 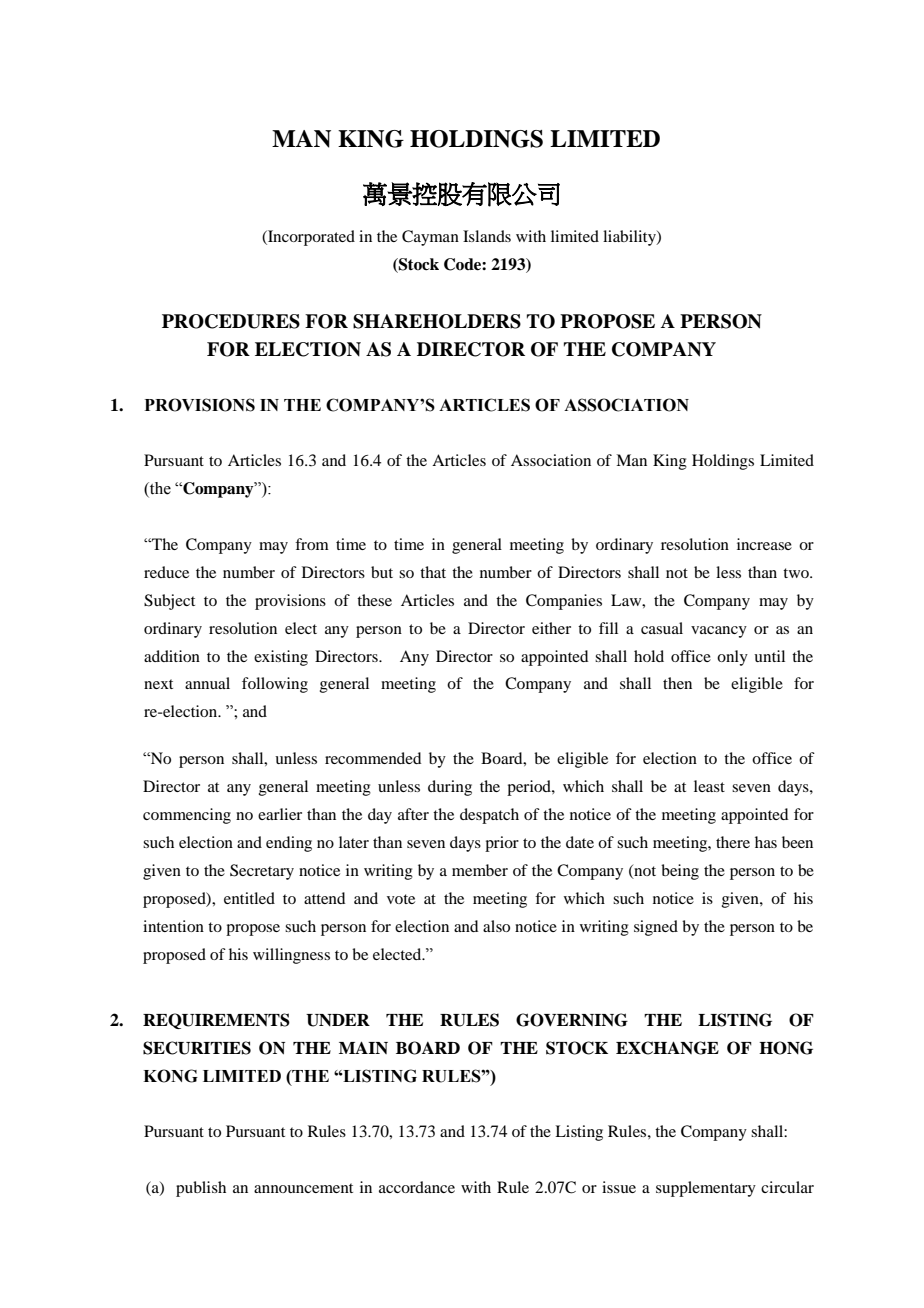 I want to click on increase, so click(x=764, y=544).
